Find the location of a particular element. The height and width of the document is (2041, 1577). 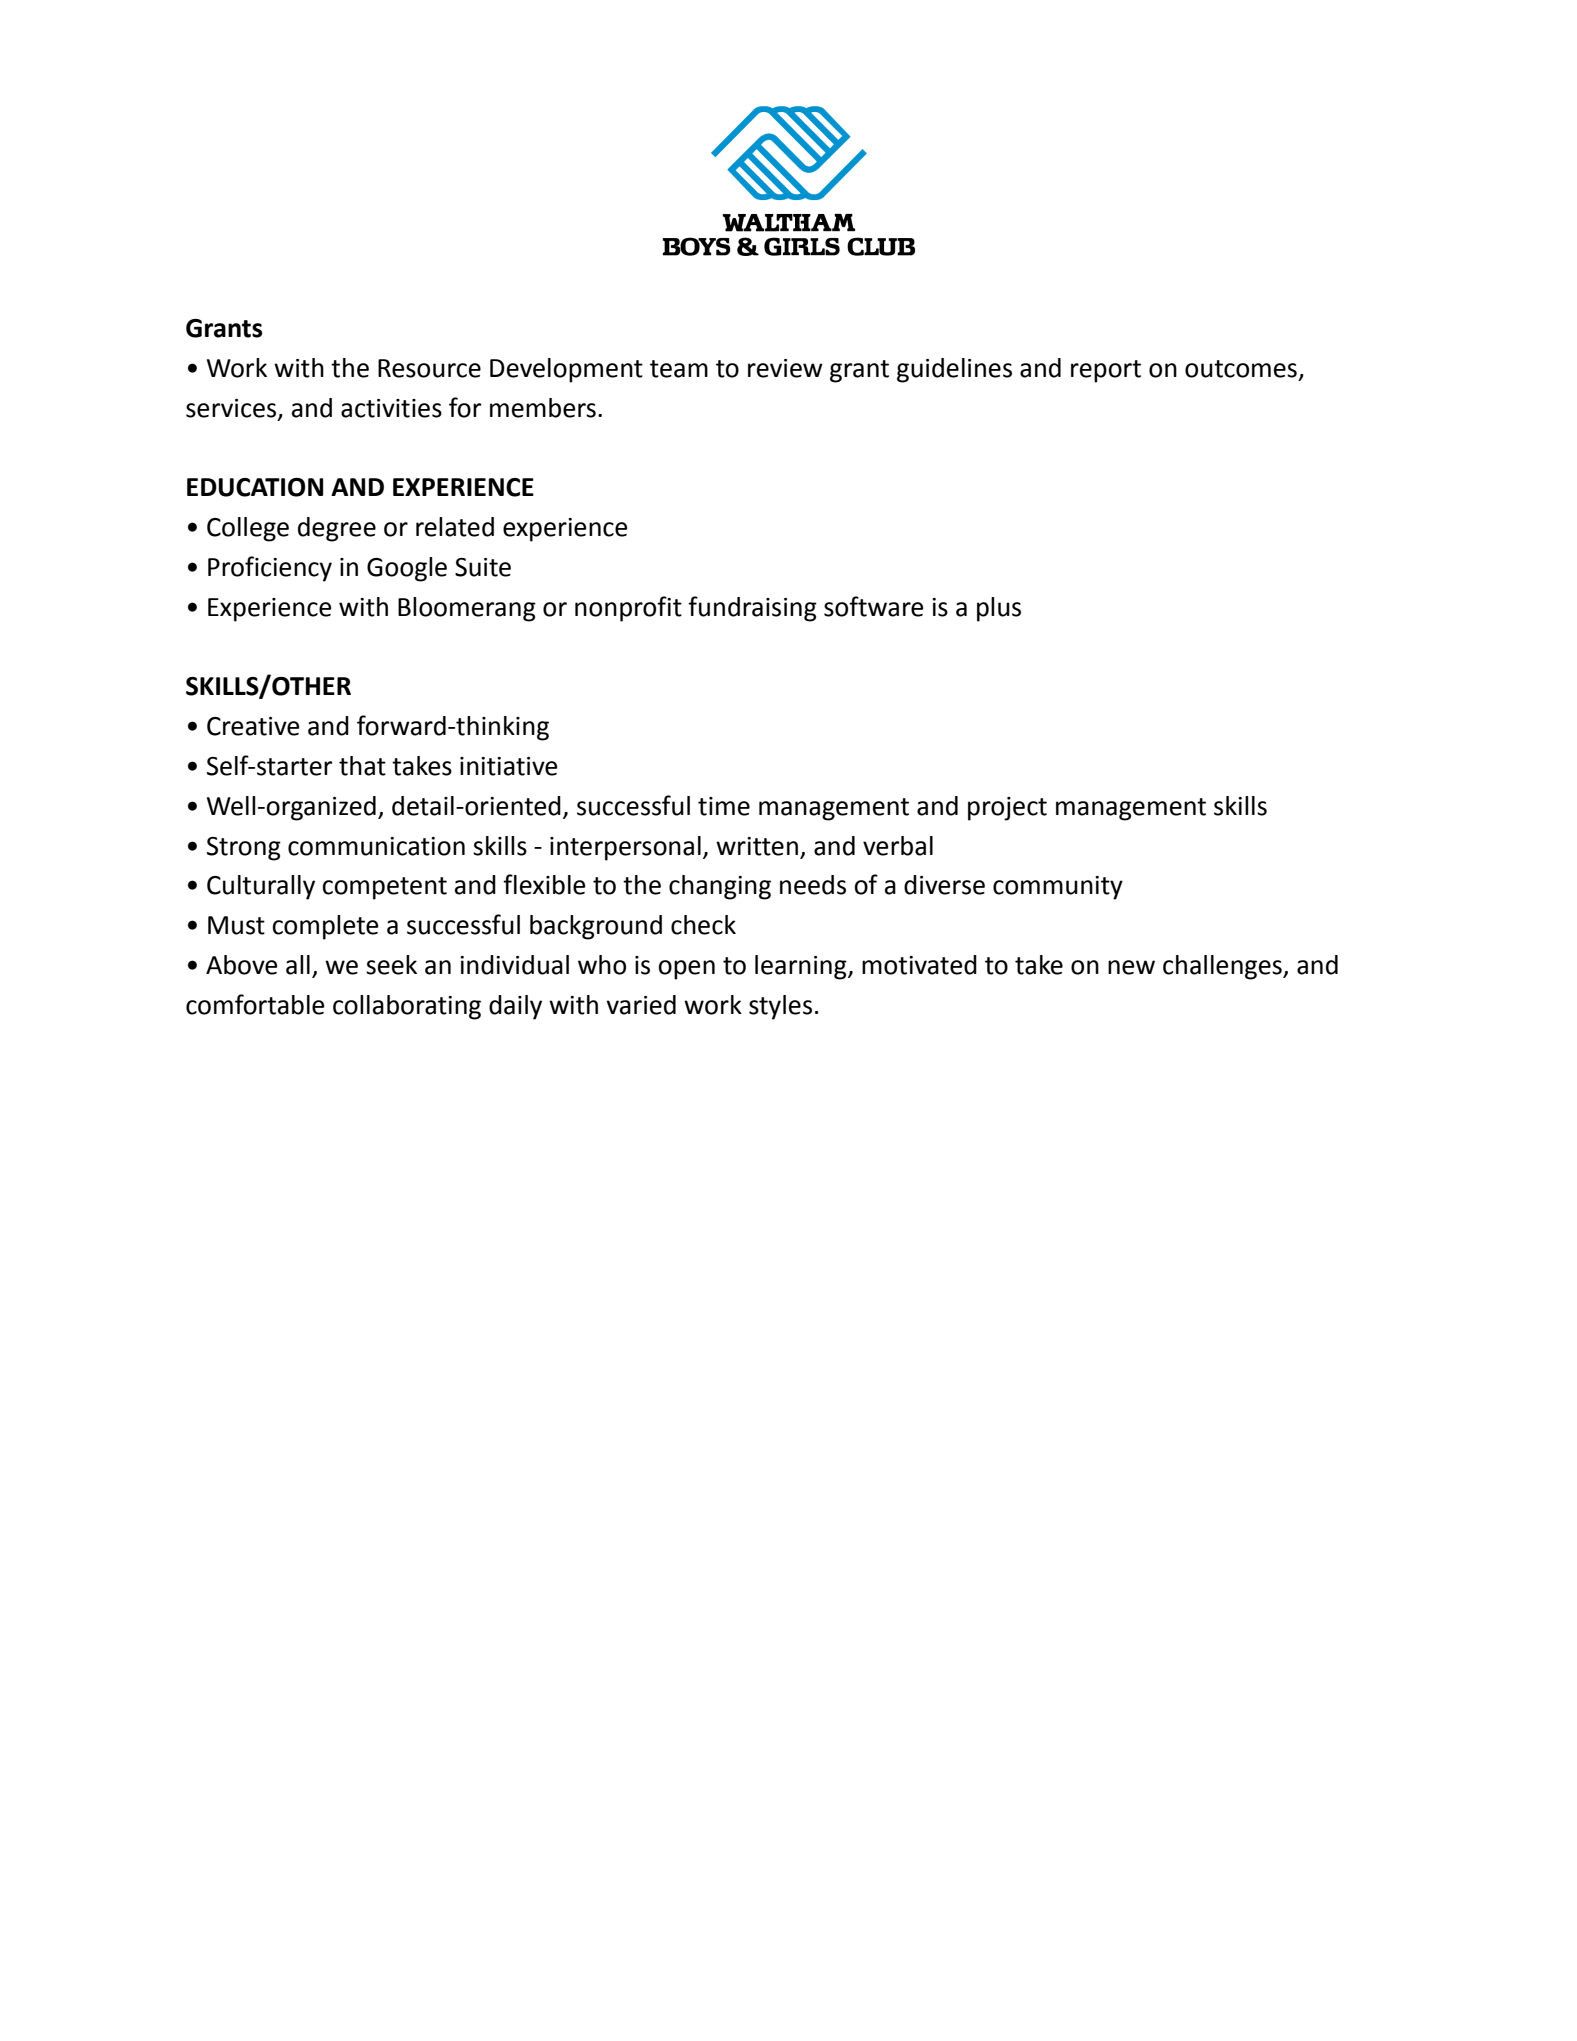

fundraising is located at coordinates (752, 609).
